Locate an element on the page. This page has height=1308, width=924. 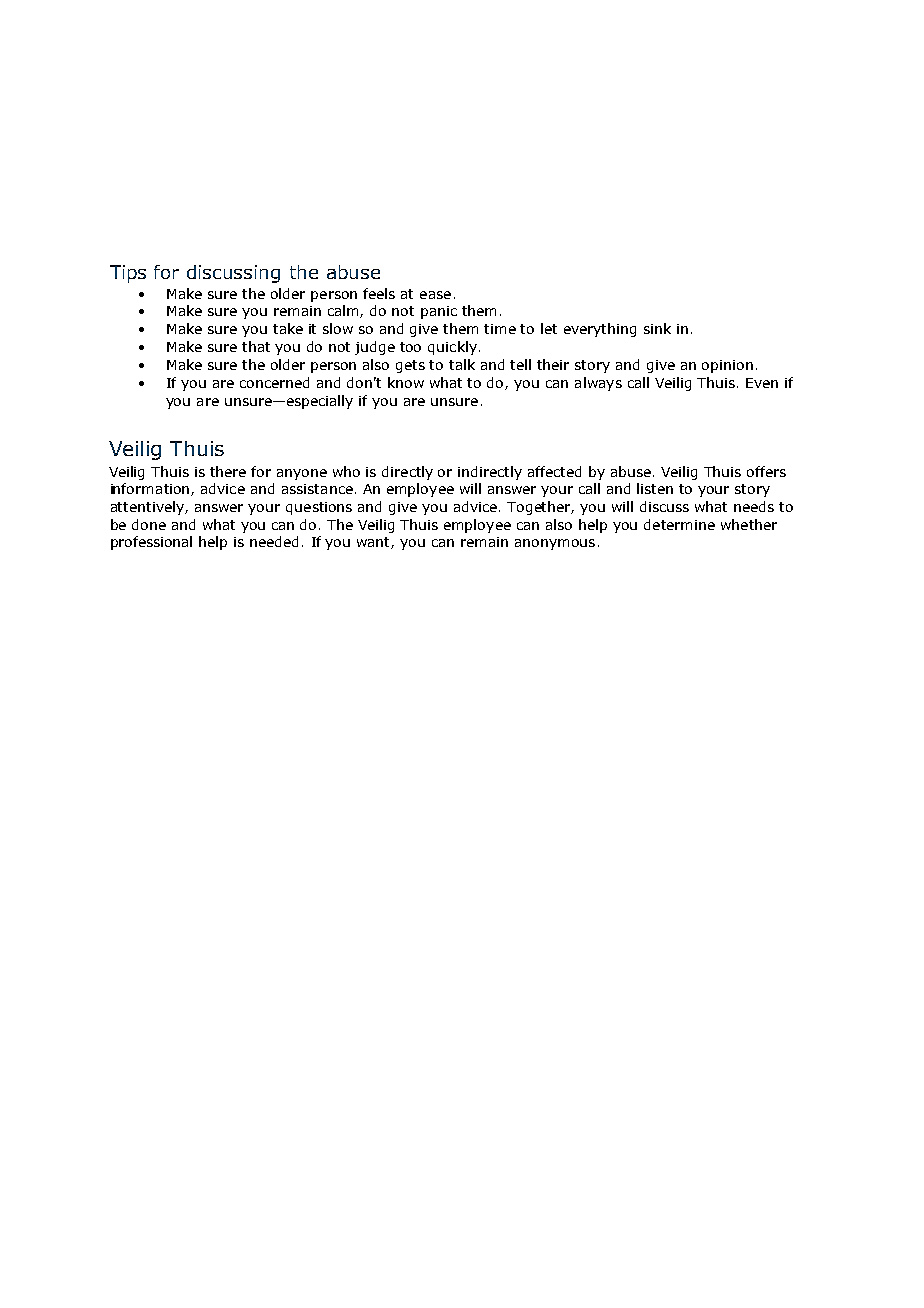
ease is located at coordinates (435, 295).
